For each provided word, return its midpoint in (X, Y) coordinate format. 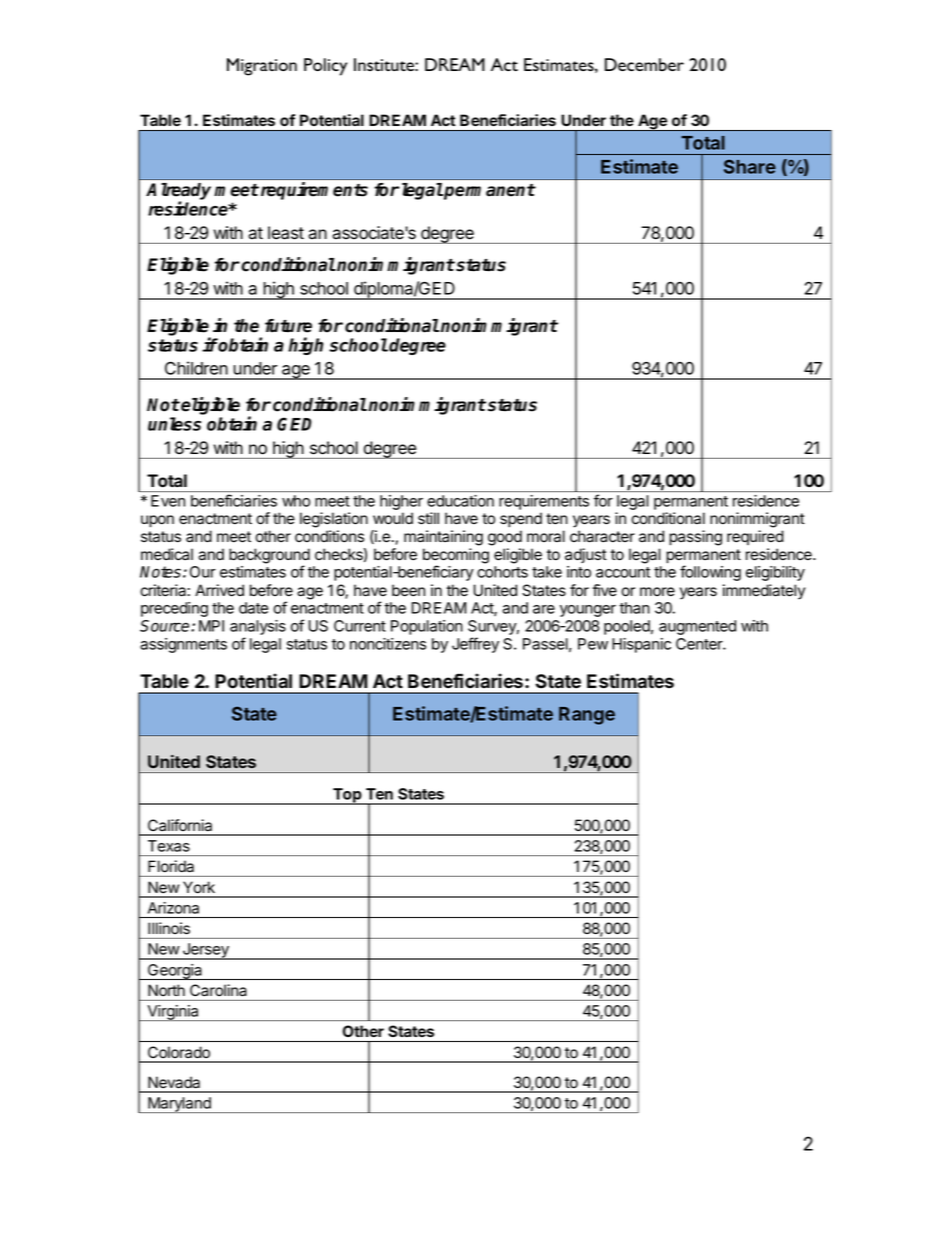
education (460, 501)
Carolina (218, 990)
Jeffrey (475, 645)
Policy (325, 67)
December (644, 64)
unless (174, 424)
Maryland (179, 1105)
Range (587, 716)
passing (695, 538)
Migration (262, 67)
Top (347, 796)
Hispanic (641, 645)
